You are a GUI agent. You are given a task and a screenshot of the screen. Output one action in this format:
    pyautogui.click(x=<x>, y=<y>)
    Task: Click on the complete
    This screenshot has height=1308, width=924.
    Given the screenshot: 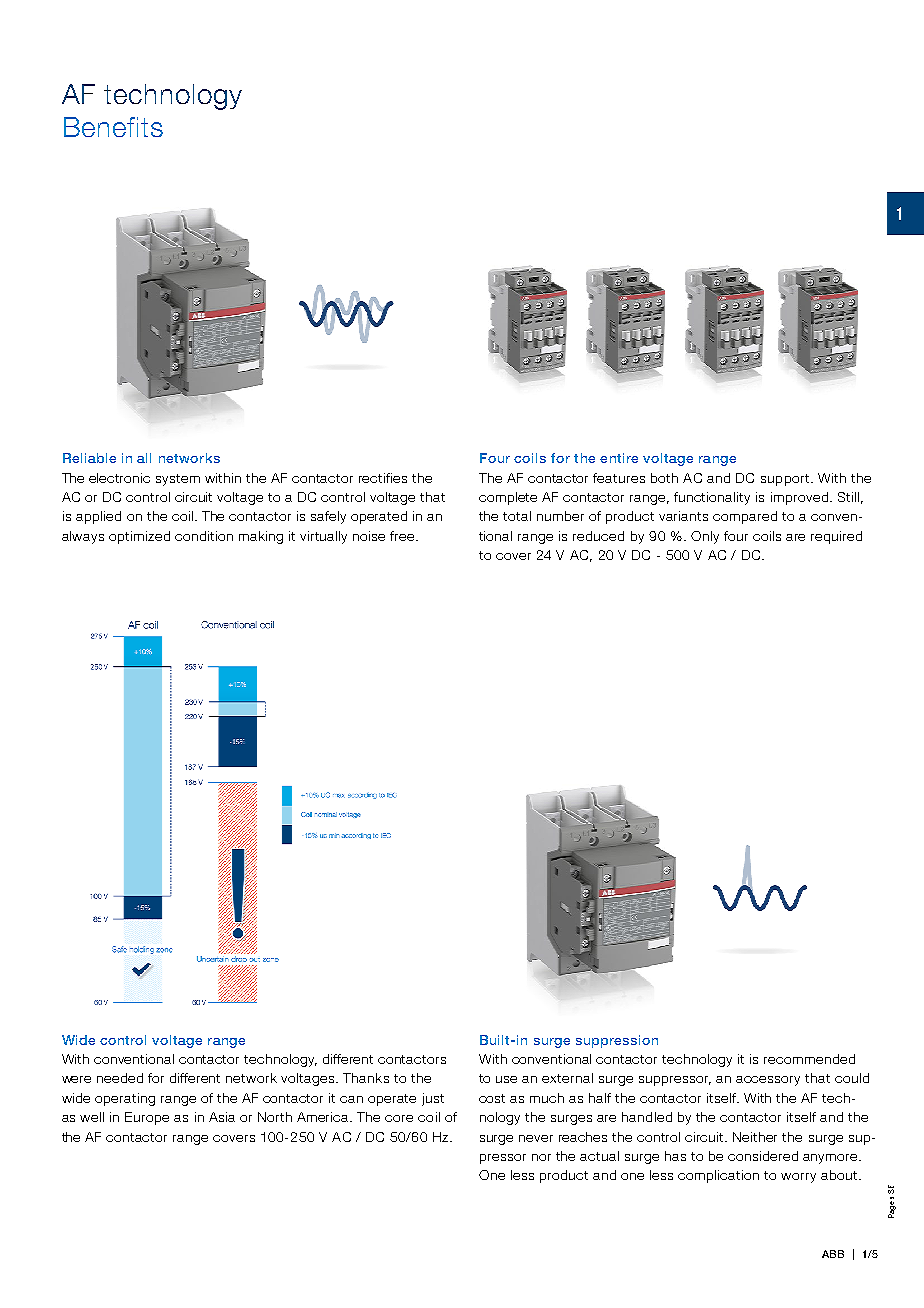 What is the action you would take?
    pyautogui.click(x=508, y=498)
